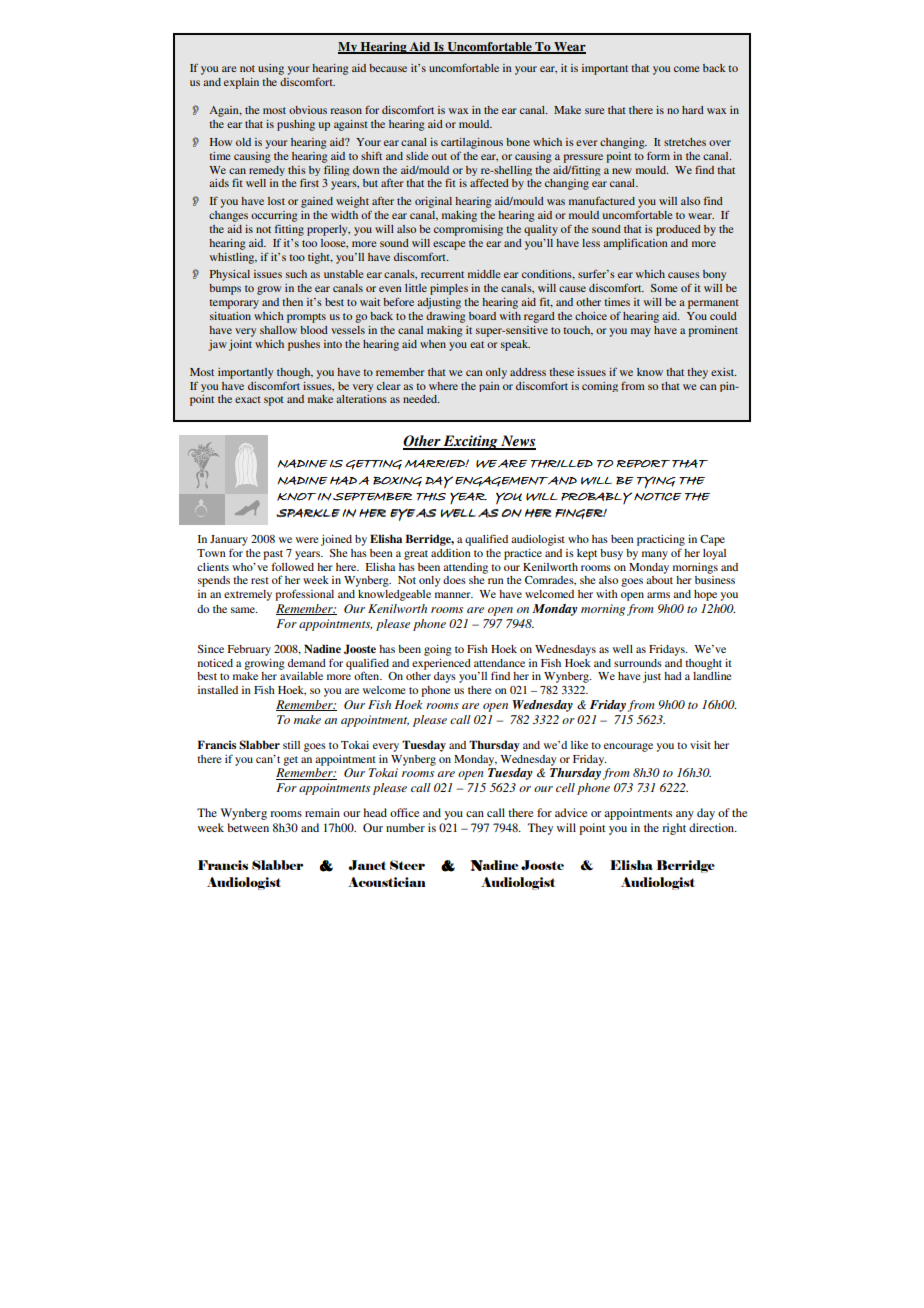 Image resolution: width=924 pixels, height=1308 pixels. Describe the element at coordinates (449, 289) in the screenshot. I see `pimples` at that location.
